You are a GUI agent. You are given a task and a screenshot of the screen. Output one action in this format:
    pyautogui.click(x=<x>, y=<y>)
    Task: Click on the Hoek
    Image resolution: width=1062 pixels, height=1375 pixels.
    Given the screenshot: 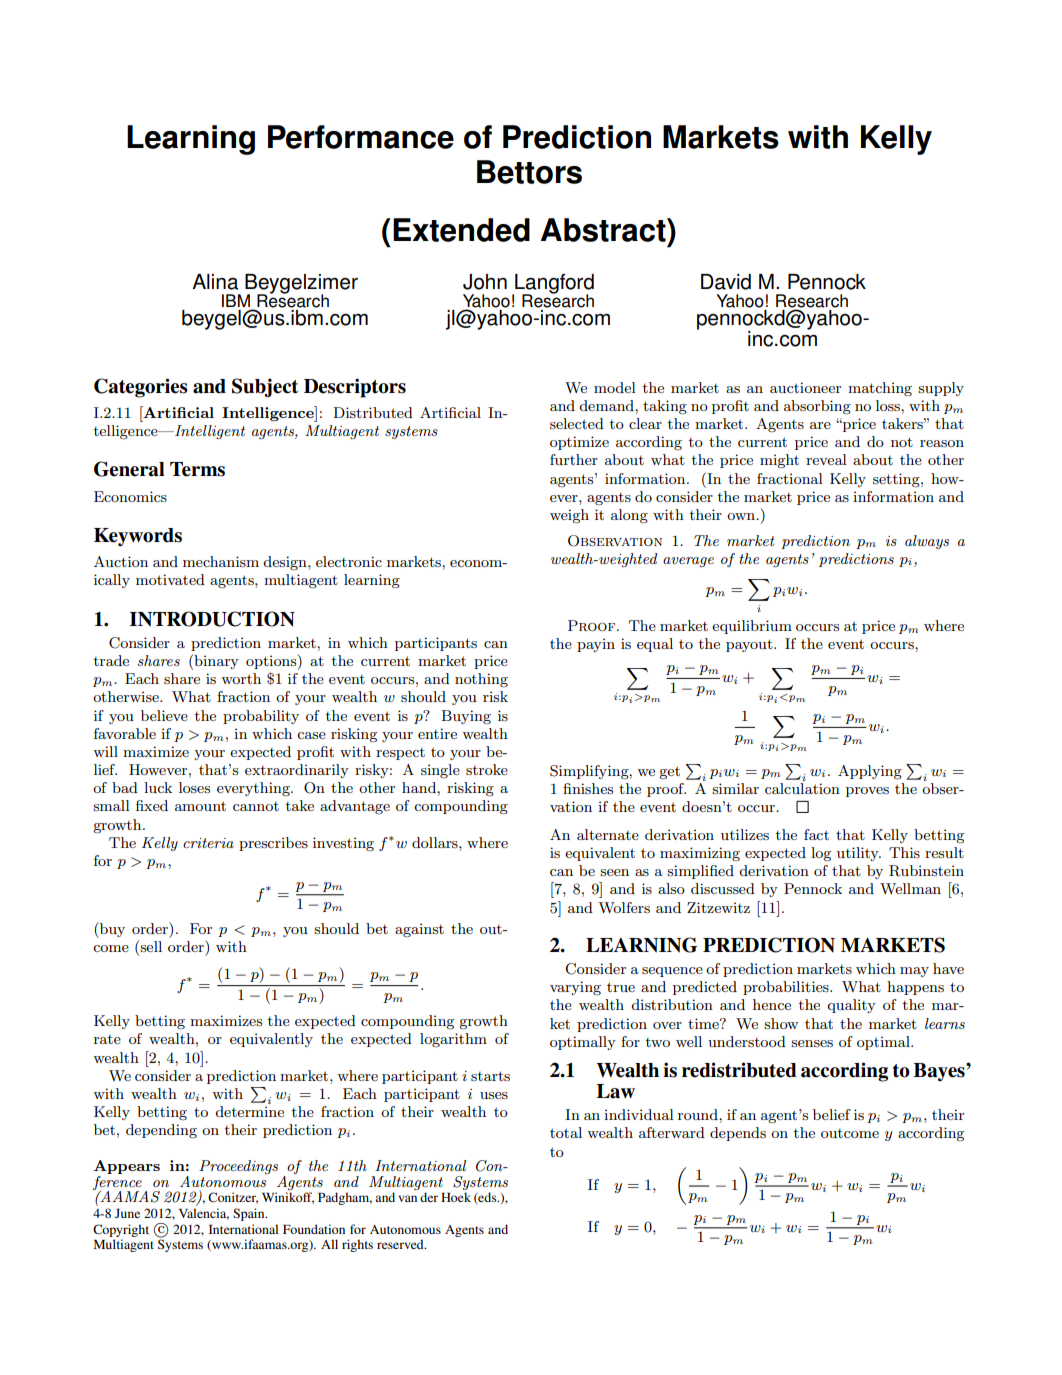 What is the action you would take?
    pyautogui.click(x=456, y=1197)
